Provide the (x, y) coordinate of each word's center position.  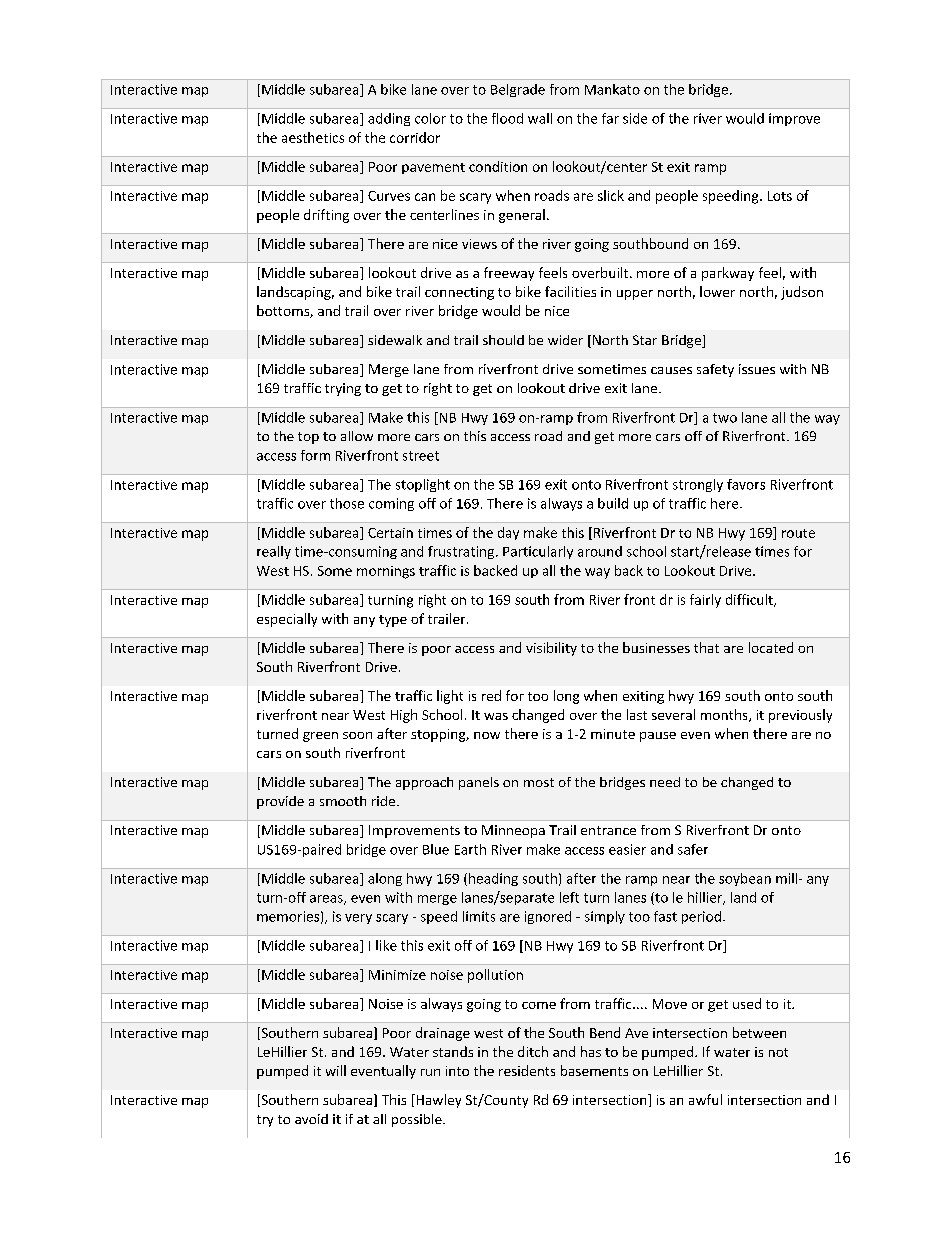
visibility (551, 649)
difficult (750, 600)
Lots (780, 196)
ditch (533, 1051)
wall (540, 118)
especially (287, 620)
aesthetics (313, 137)
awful (705, 1099)
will (336, 1070)
